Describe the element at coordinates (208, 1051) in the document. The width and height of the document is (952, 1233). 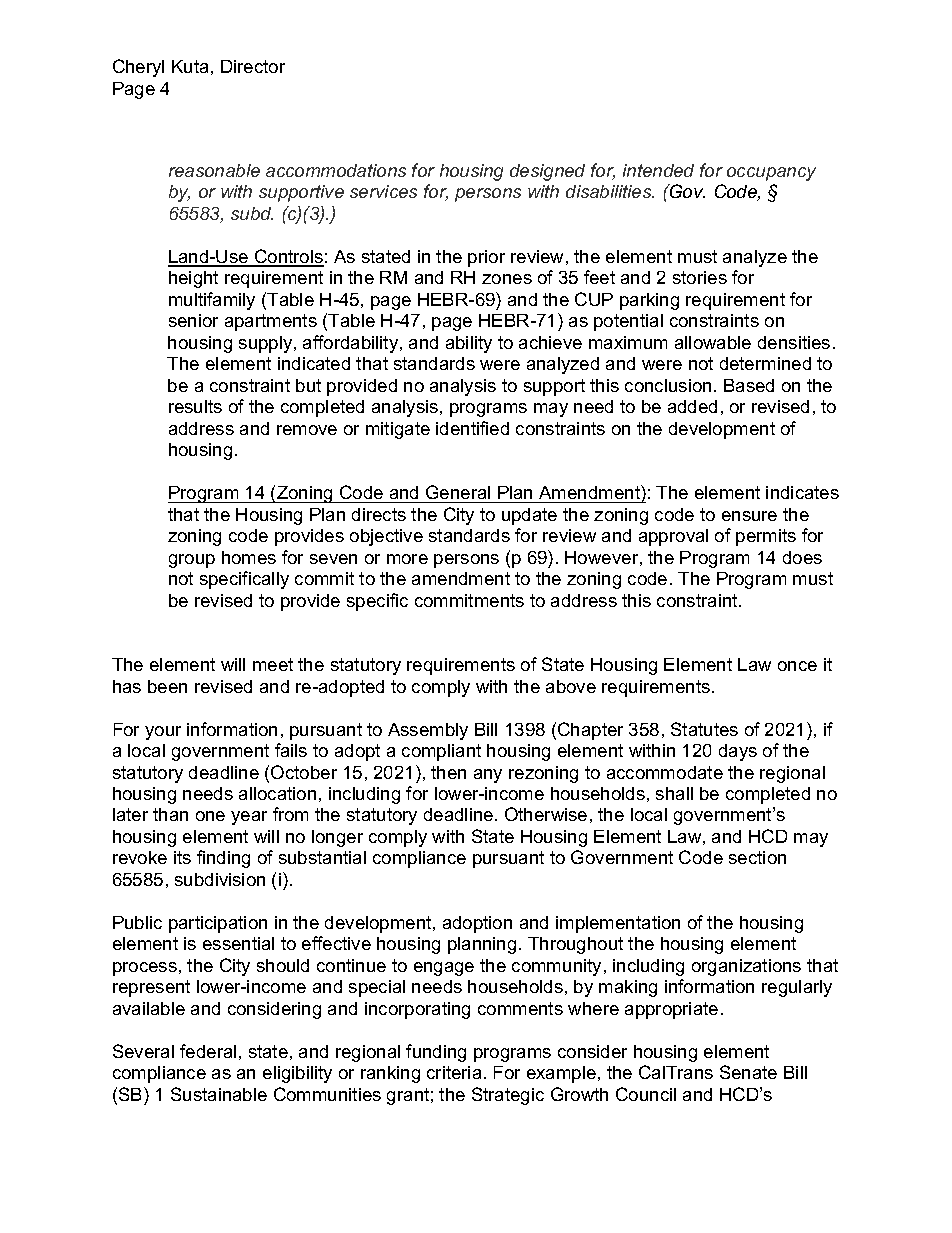
I see `federal` at that location.
